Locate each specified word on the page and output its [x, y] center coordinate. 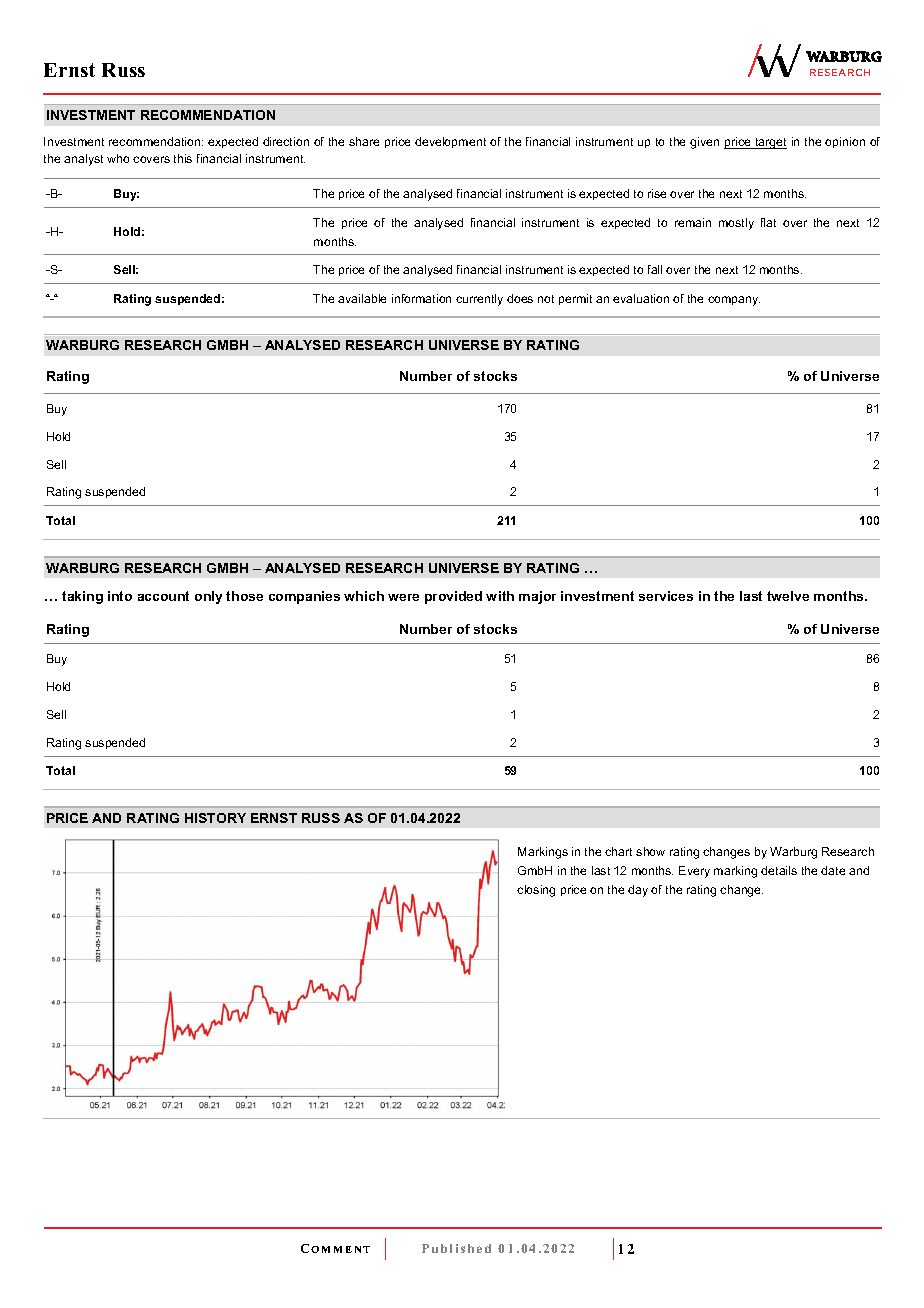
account [163, 596]
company [734, 301]
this [183, 158]
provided [453, 597]
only [208, 597]
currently [479, 300]
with [500, 596]
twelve [788, 596]
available [362, 298]
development [450, 142]
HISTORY [215, 818]
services [666, 596]
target [770, 143]
